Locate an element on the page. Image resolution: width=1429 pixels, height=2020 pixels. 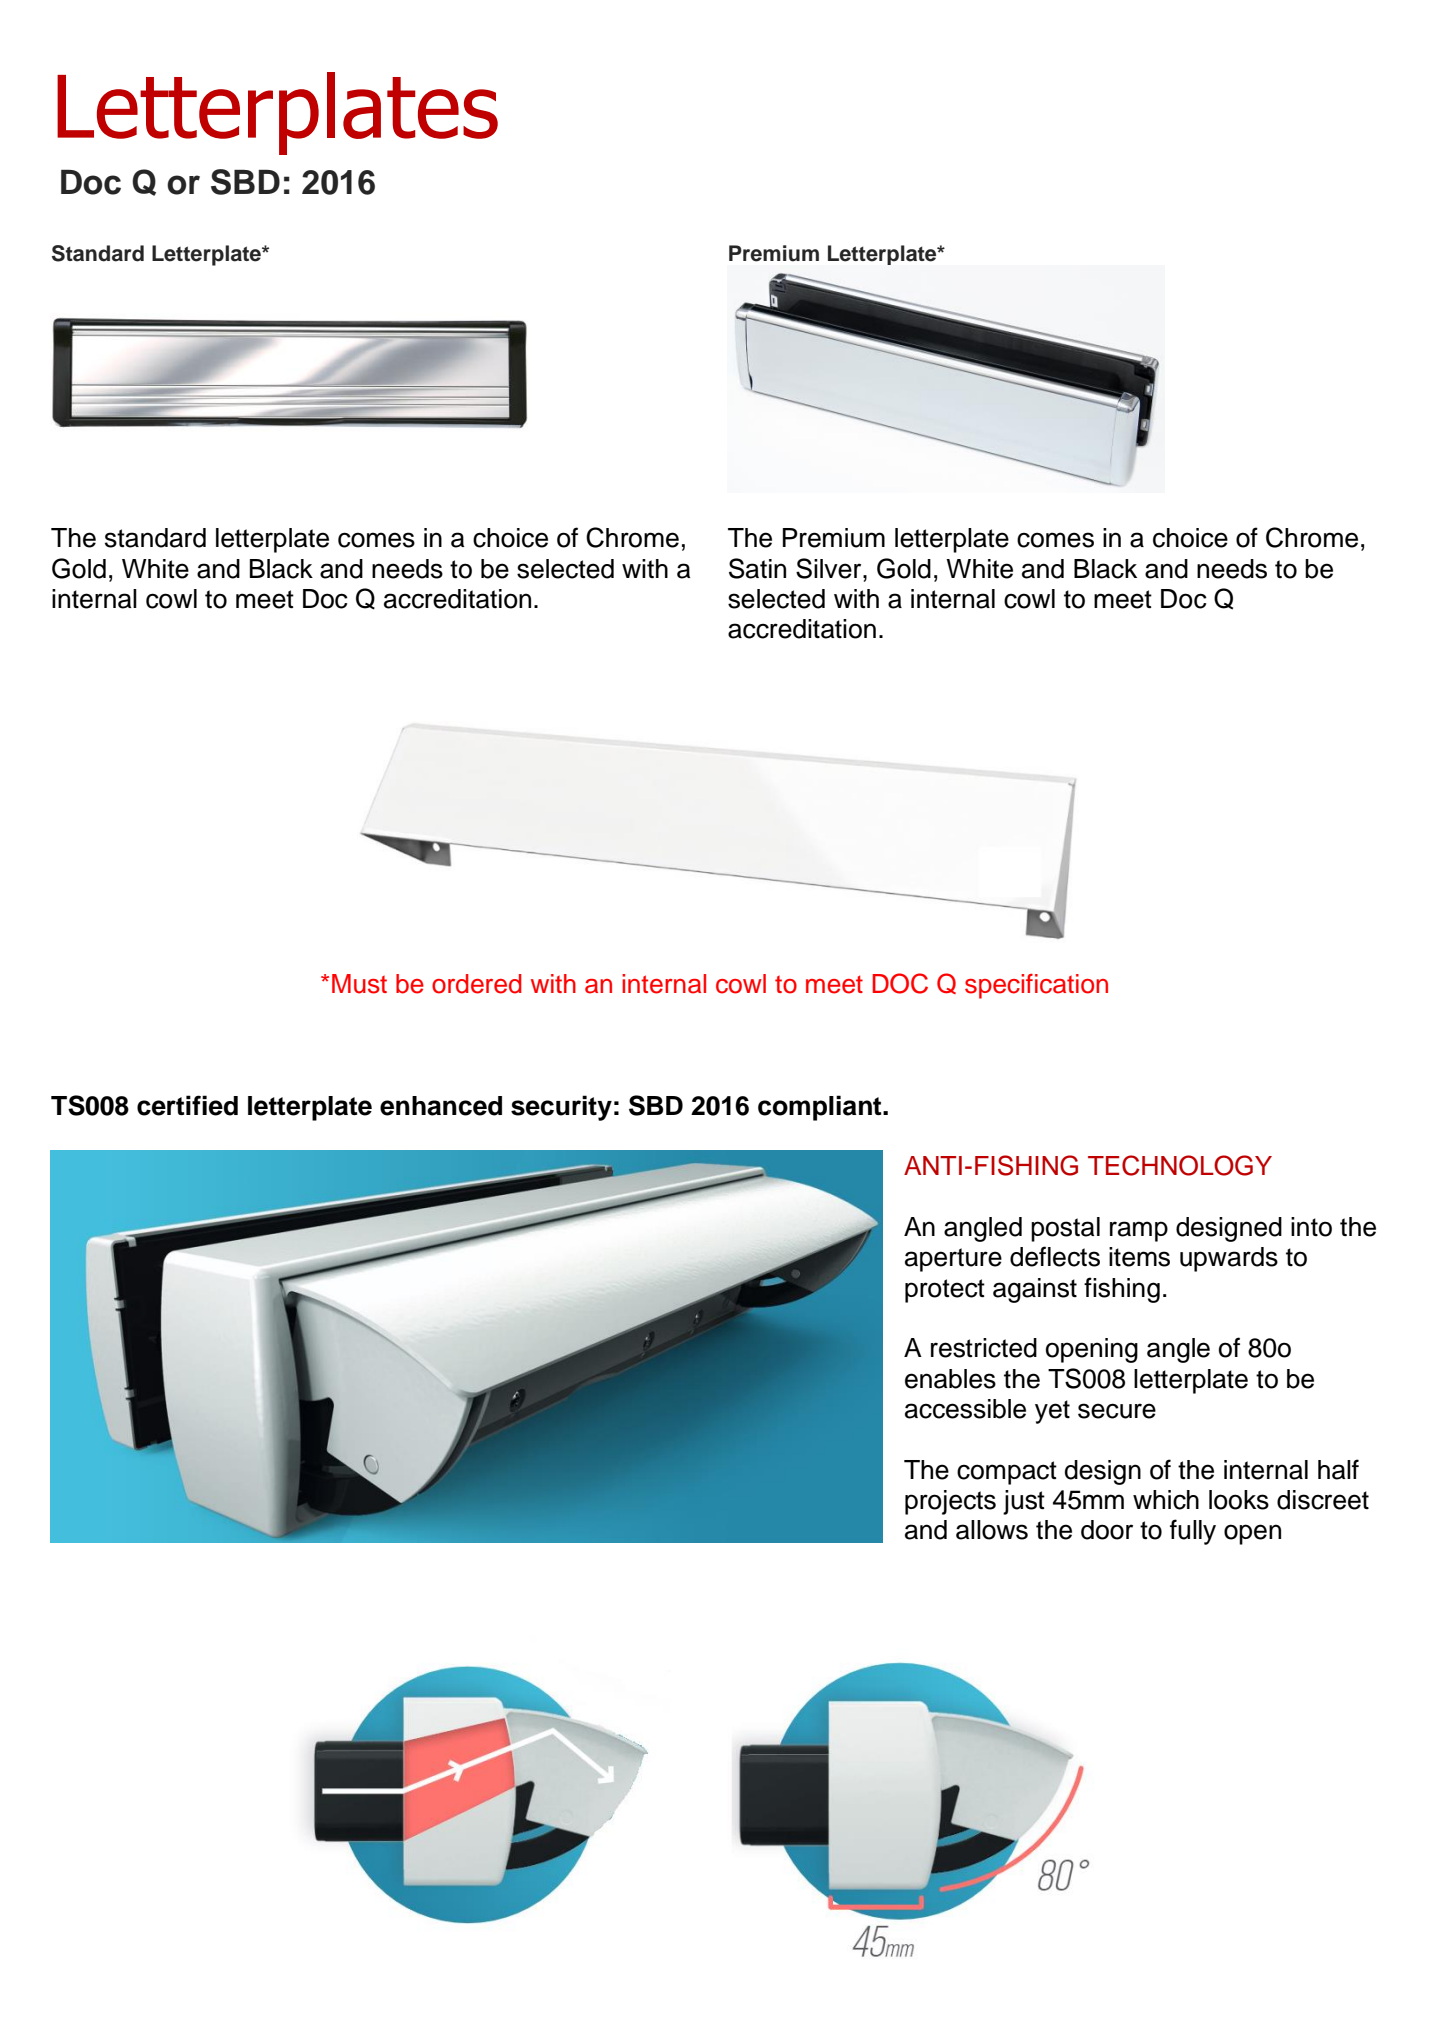
which is located at coordinates (1166, 1500).
